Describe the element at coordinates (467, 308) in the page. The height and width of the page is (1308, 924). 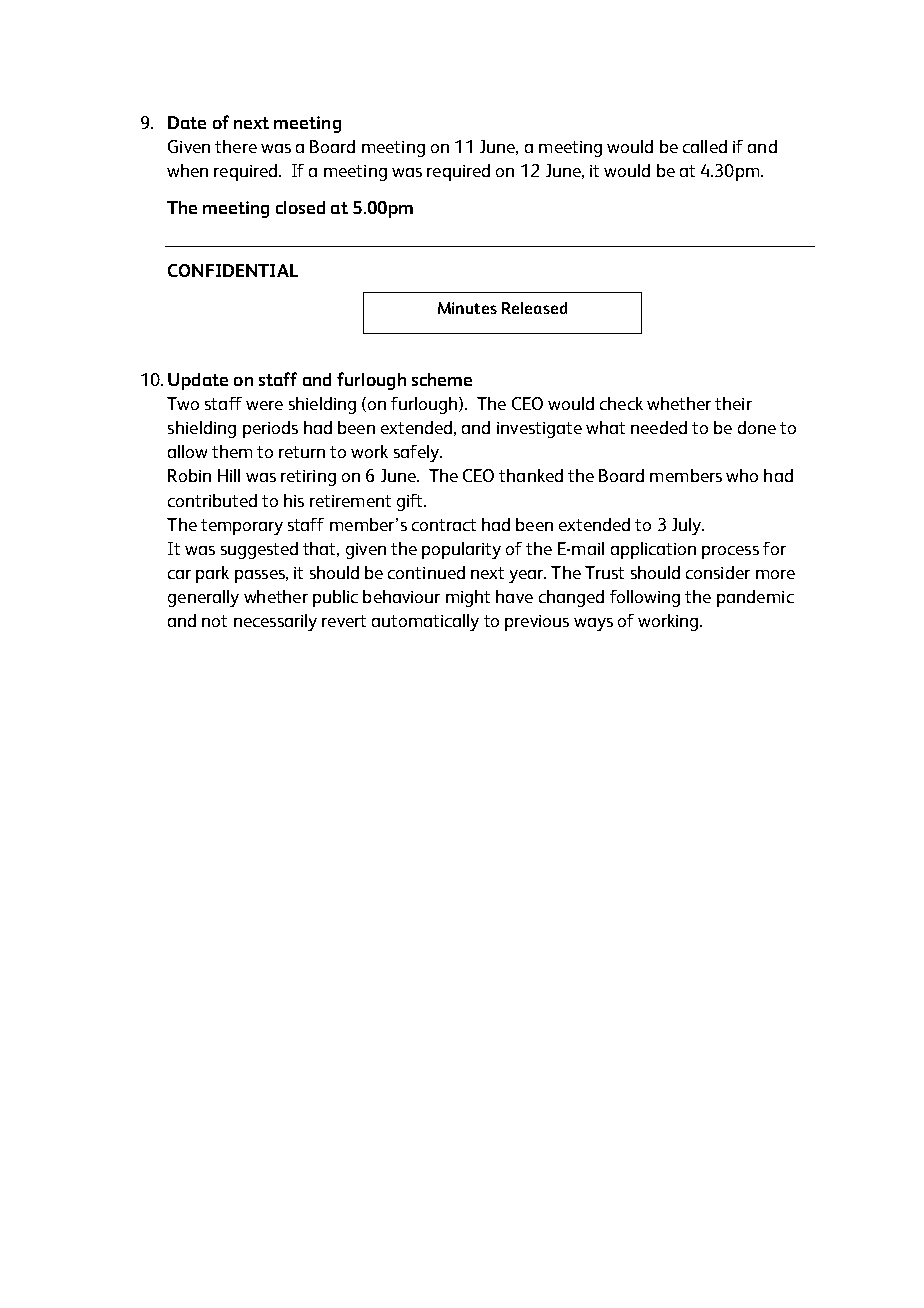
I see `Minutes` at that location.
